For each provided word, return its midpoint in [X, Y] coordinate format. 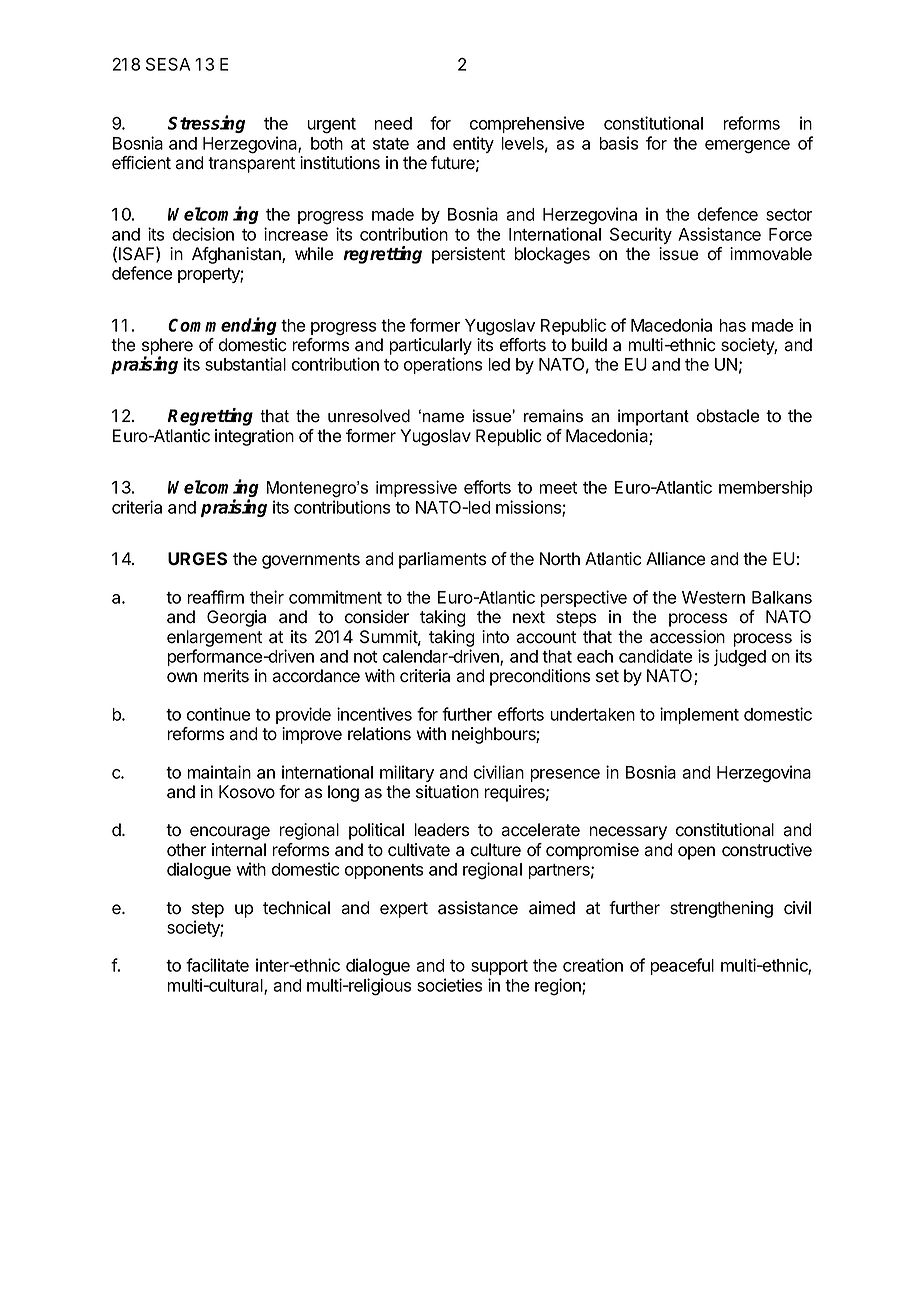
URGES [197, 559]
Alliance [675, 559]
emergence [747, 147]
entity [473, 144]
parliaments [442, 560]
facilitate [217, 965]
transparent [251, 165]
